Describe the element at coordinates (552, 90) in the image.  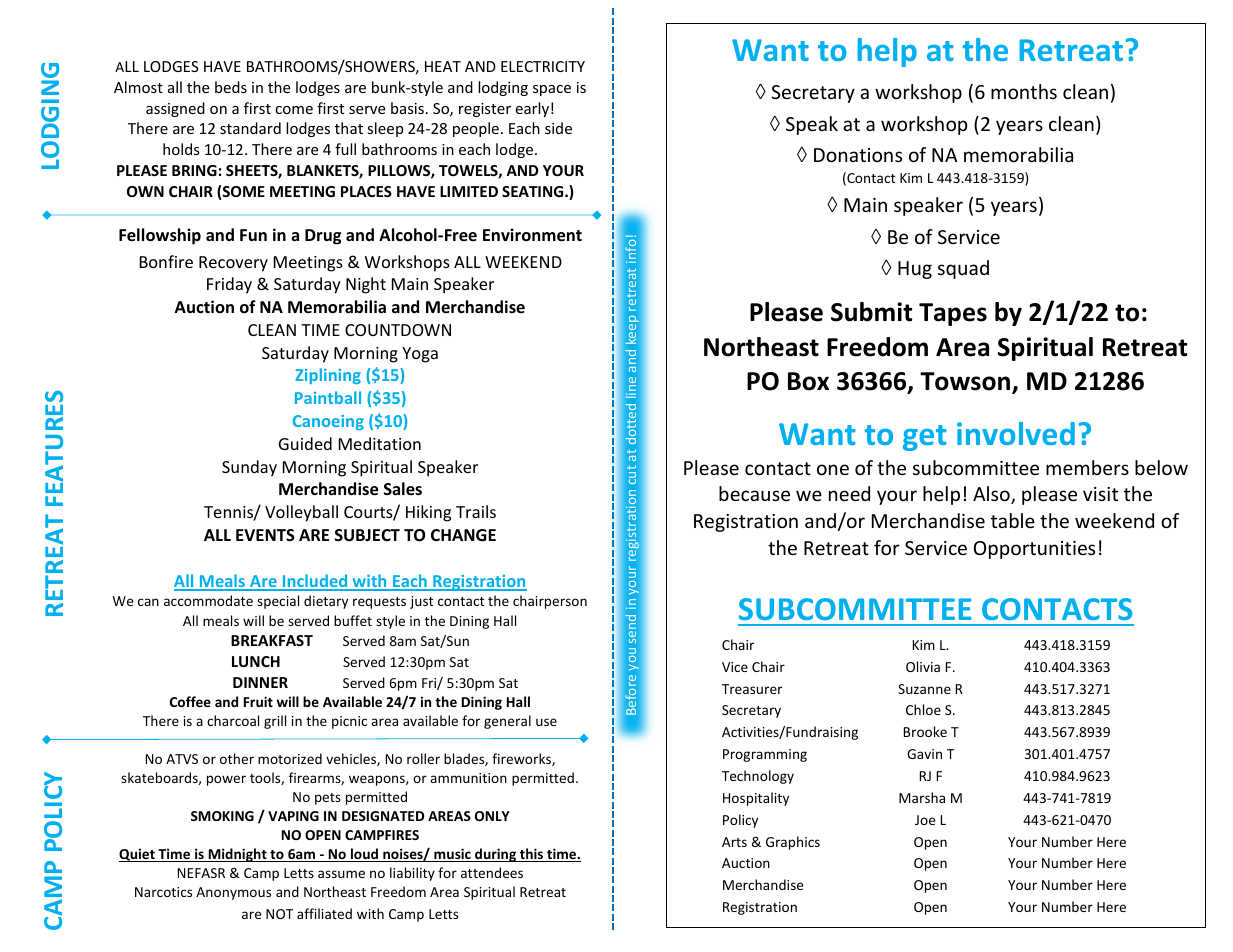
I see `space` at that location.
